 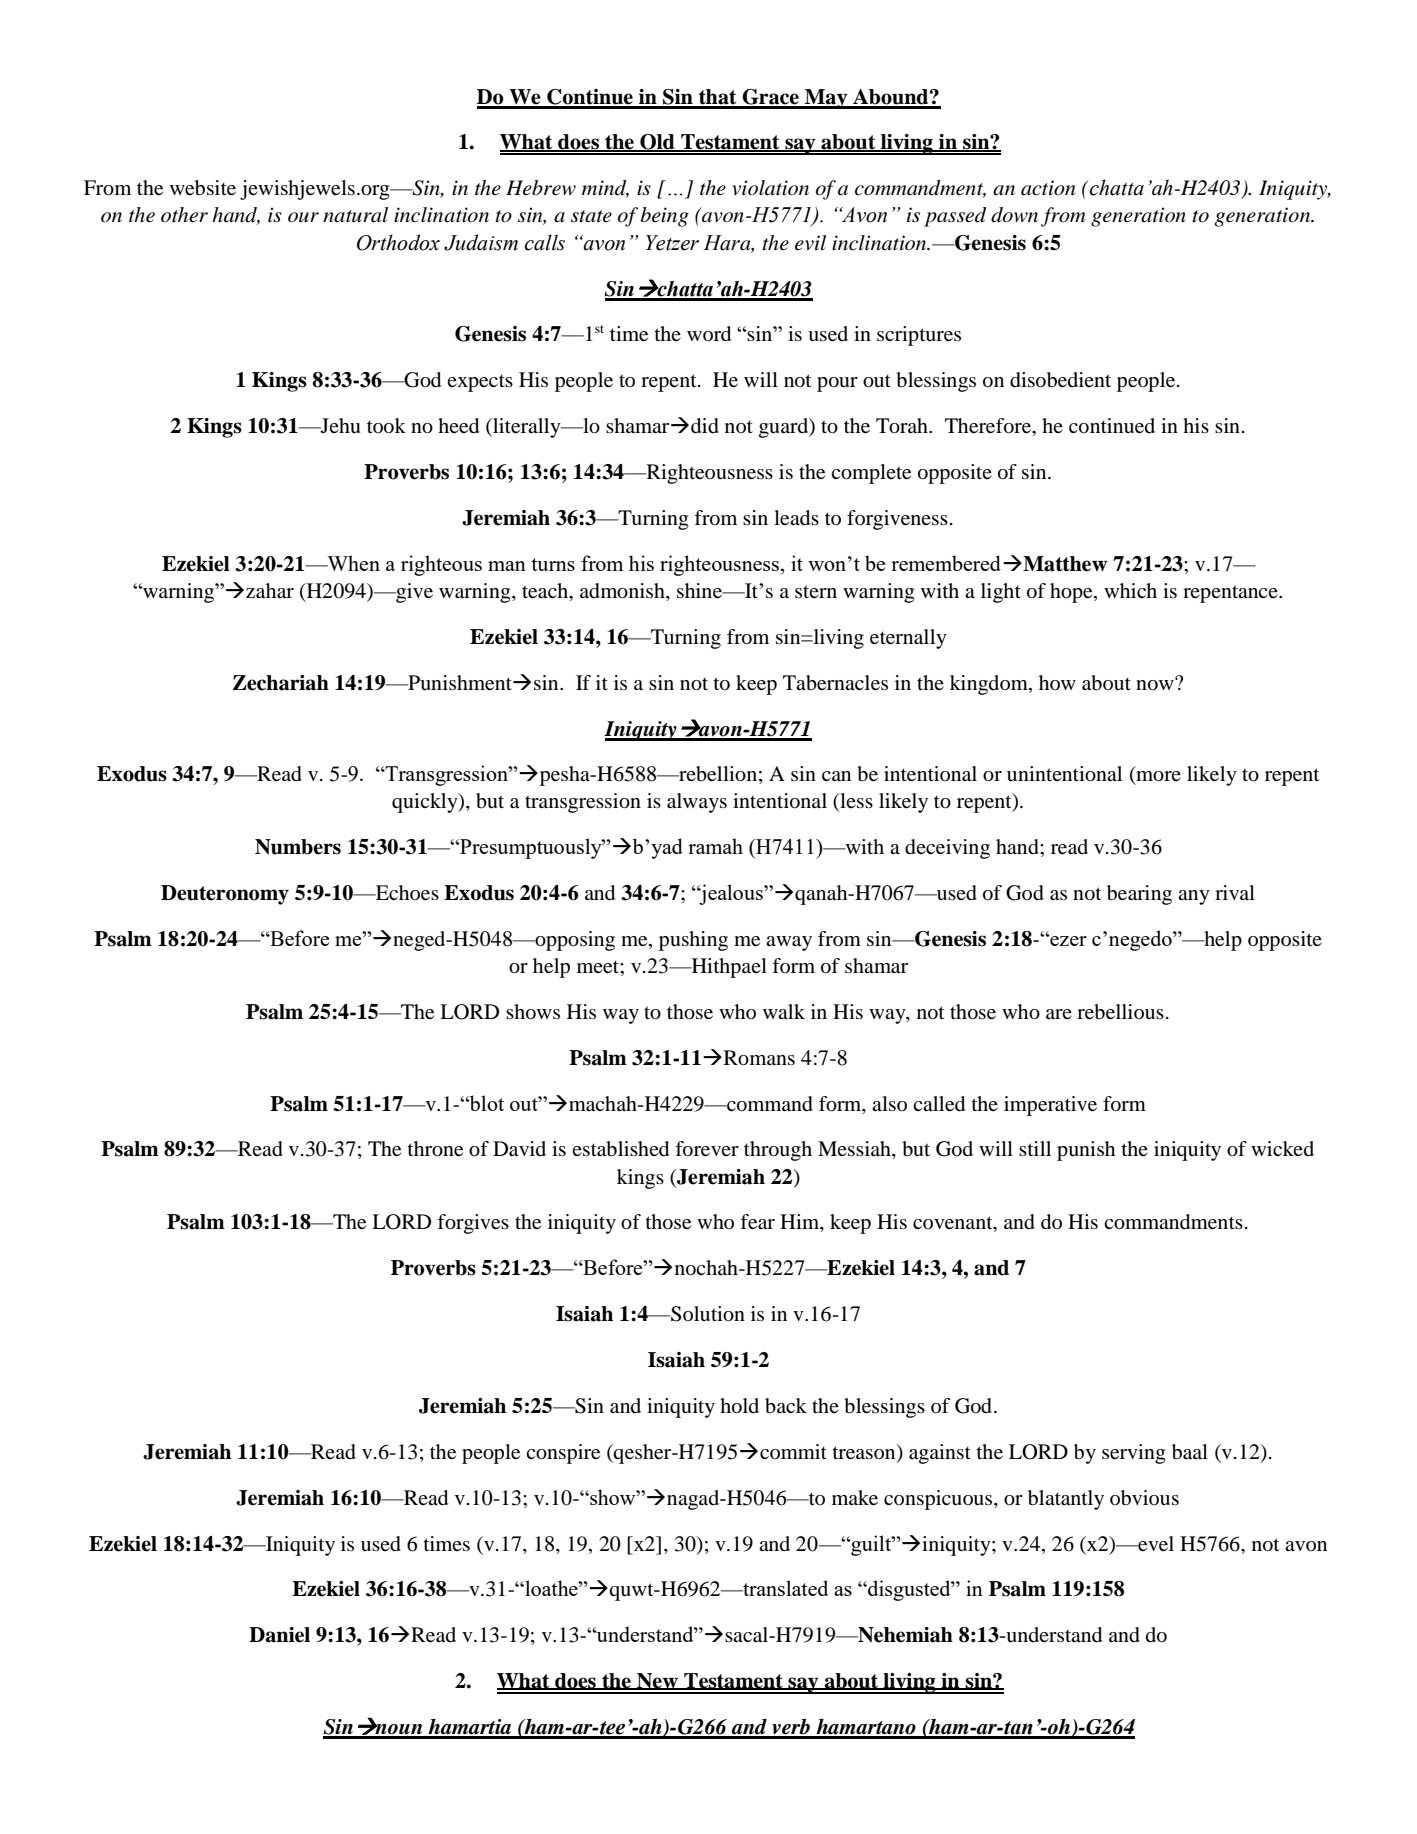 I want to click on natural, so click(x=355, y=215).
